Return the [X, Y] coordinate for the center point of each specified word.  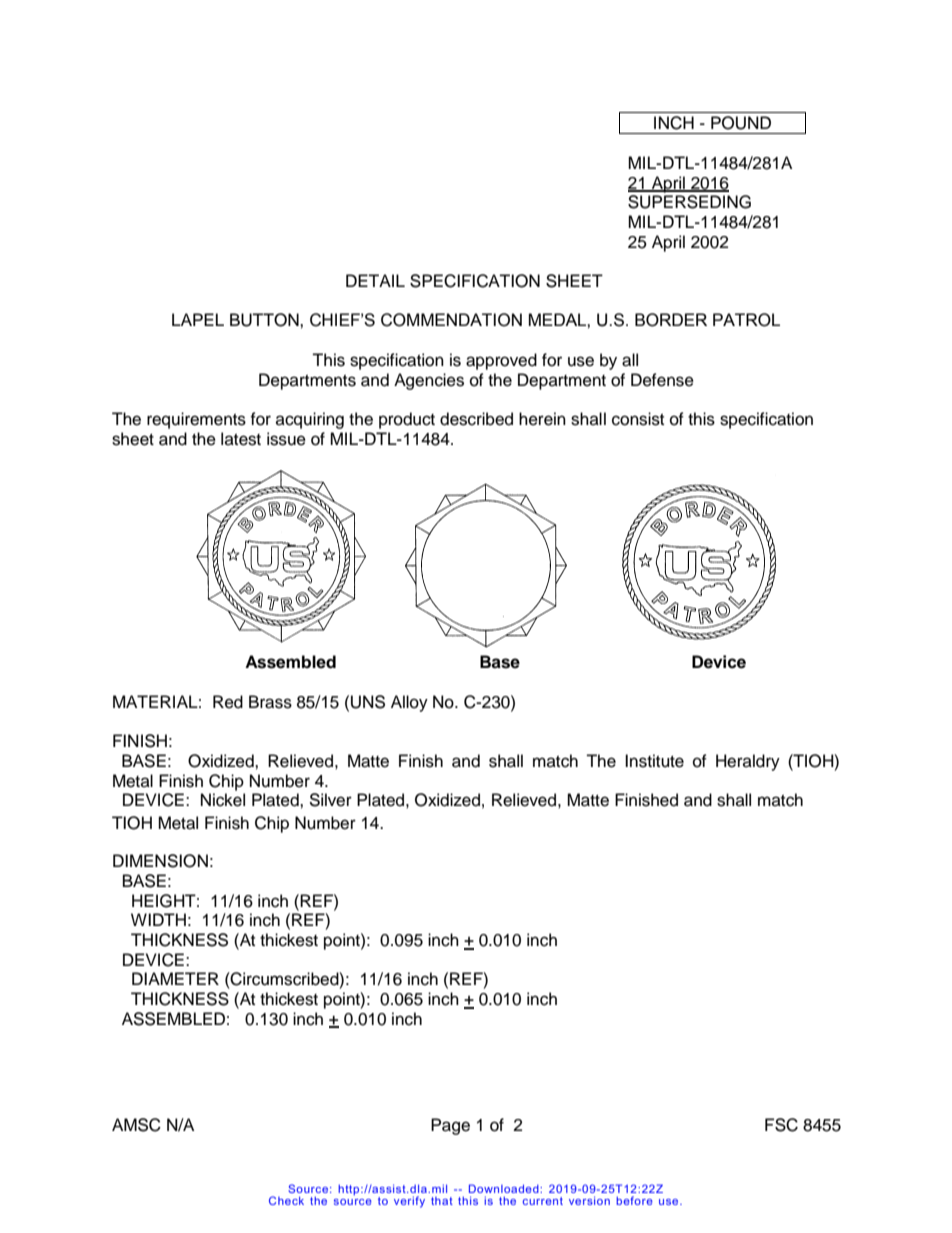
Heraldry [748, 762]
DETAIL [375, 280]
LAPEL [198, 319]
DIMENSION [160, 861]
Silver [330, 800]
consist [638, 419]
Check [286, 1200]
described [476, 419]
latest [241, 439]
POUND [741, 123]
